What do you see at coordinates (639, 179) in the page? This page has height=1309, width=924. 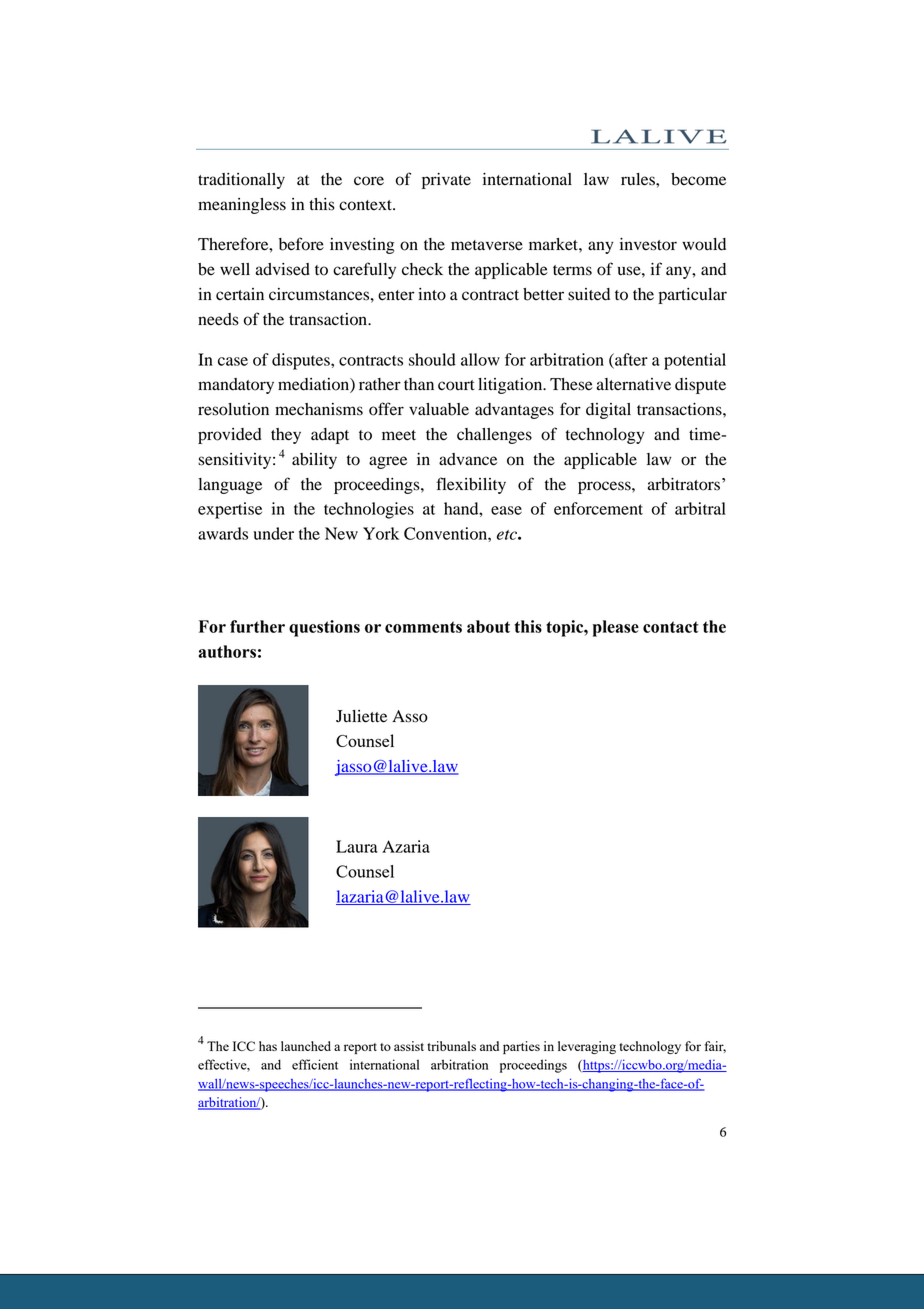 I see `rules` at bounding box center [639, 179].
